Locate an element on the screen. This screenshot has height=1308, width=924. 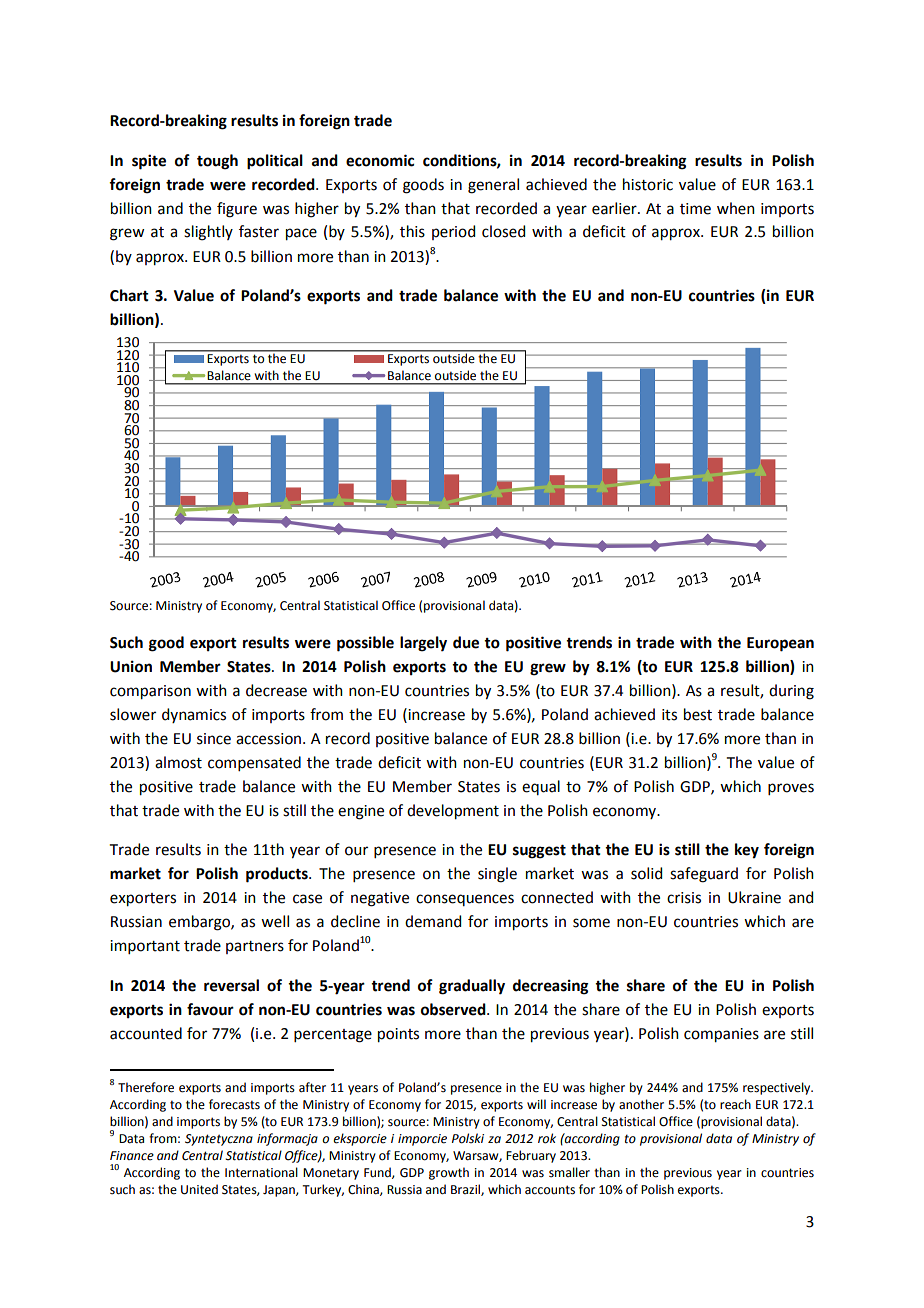
reach is located at coordinates (735, 1104).
